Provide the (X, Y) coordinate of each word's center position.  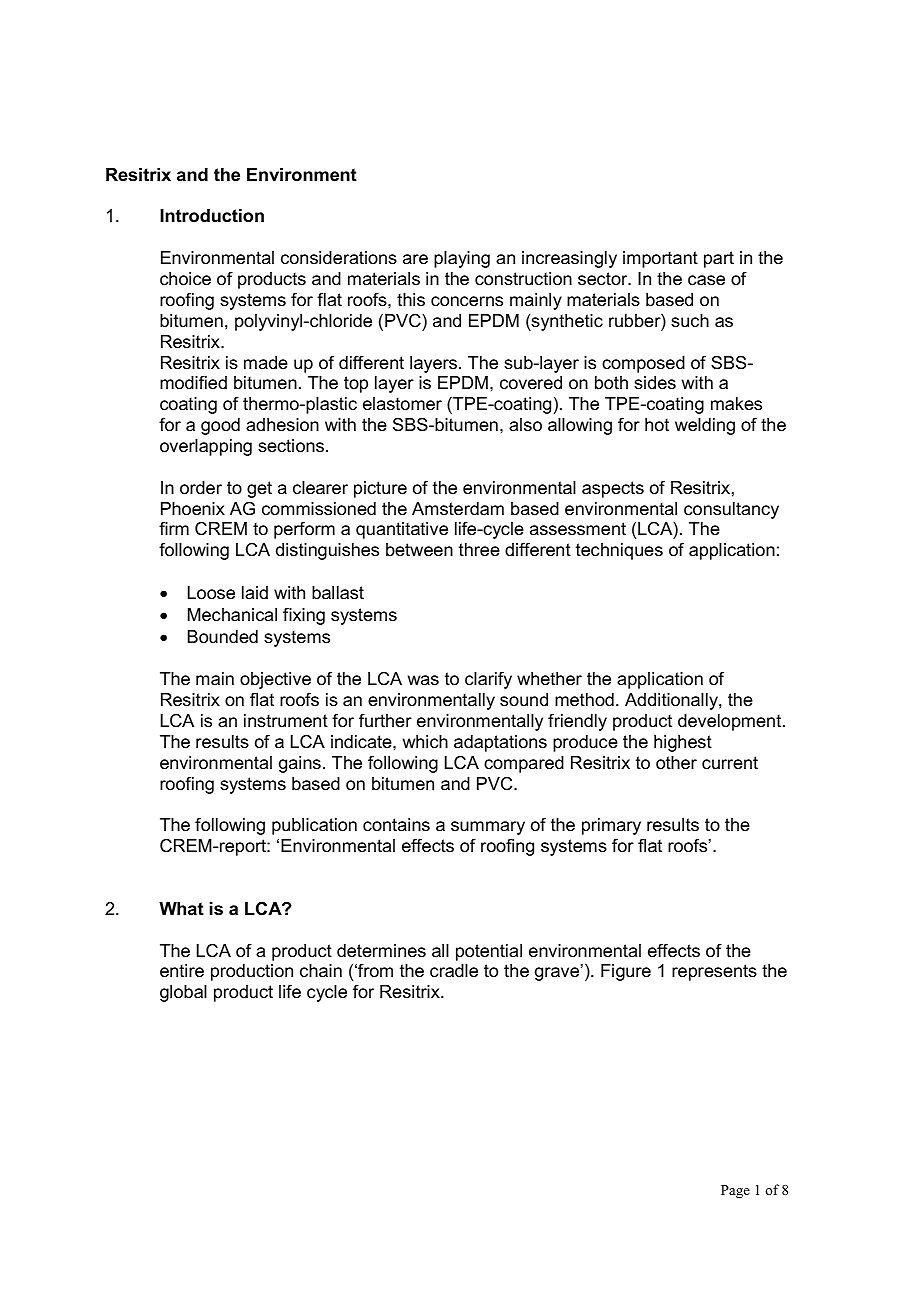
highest (683, 743)
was (423, 680)
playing (462, 259)
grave (558, 973)
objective (275, 680)
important (660, 259)
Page (735, 1192)
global (183, 993)
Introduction (212, 216)
